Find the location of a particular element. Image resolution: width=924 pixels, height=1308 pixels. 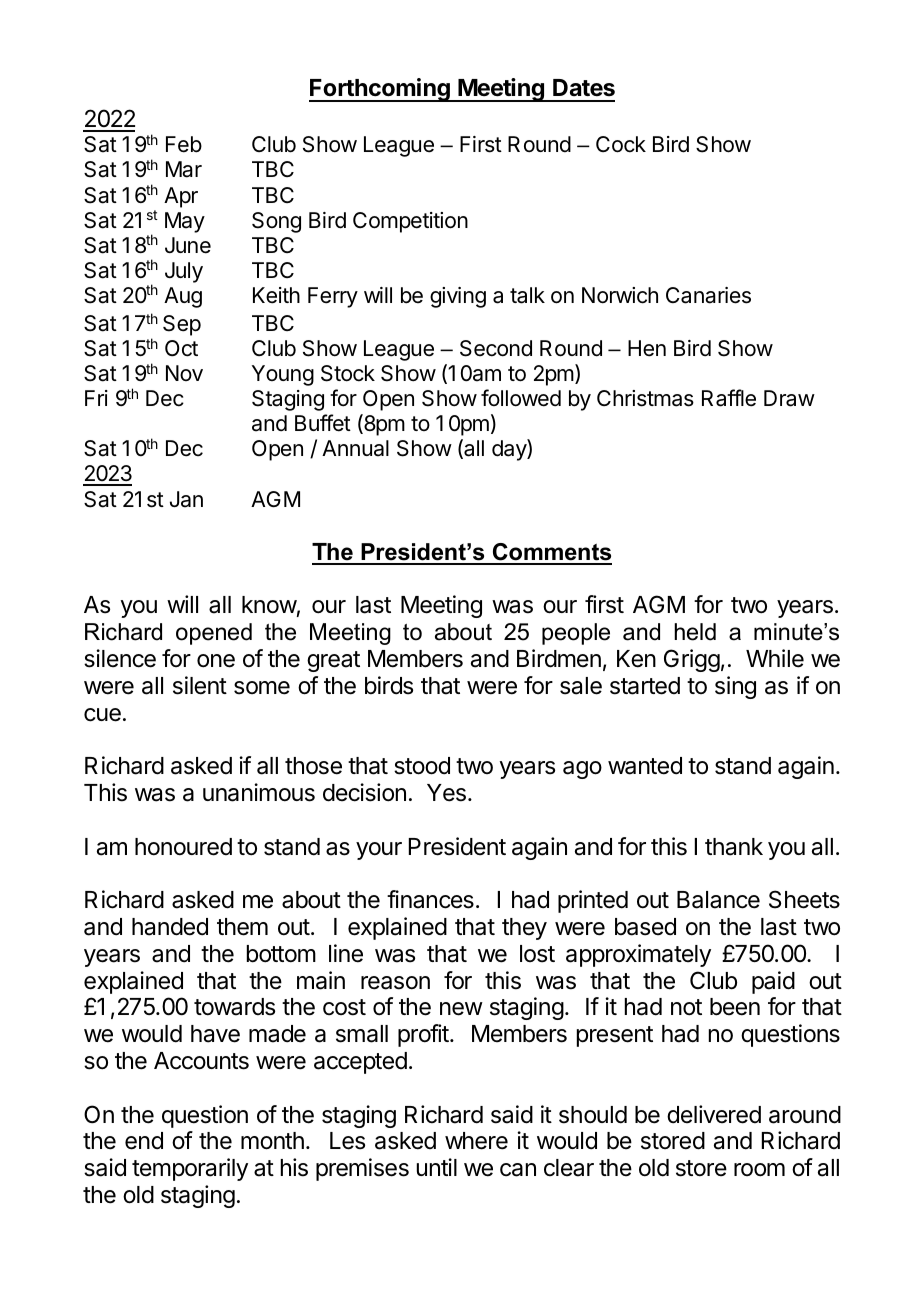

one is located at coordinates (216, 661).
